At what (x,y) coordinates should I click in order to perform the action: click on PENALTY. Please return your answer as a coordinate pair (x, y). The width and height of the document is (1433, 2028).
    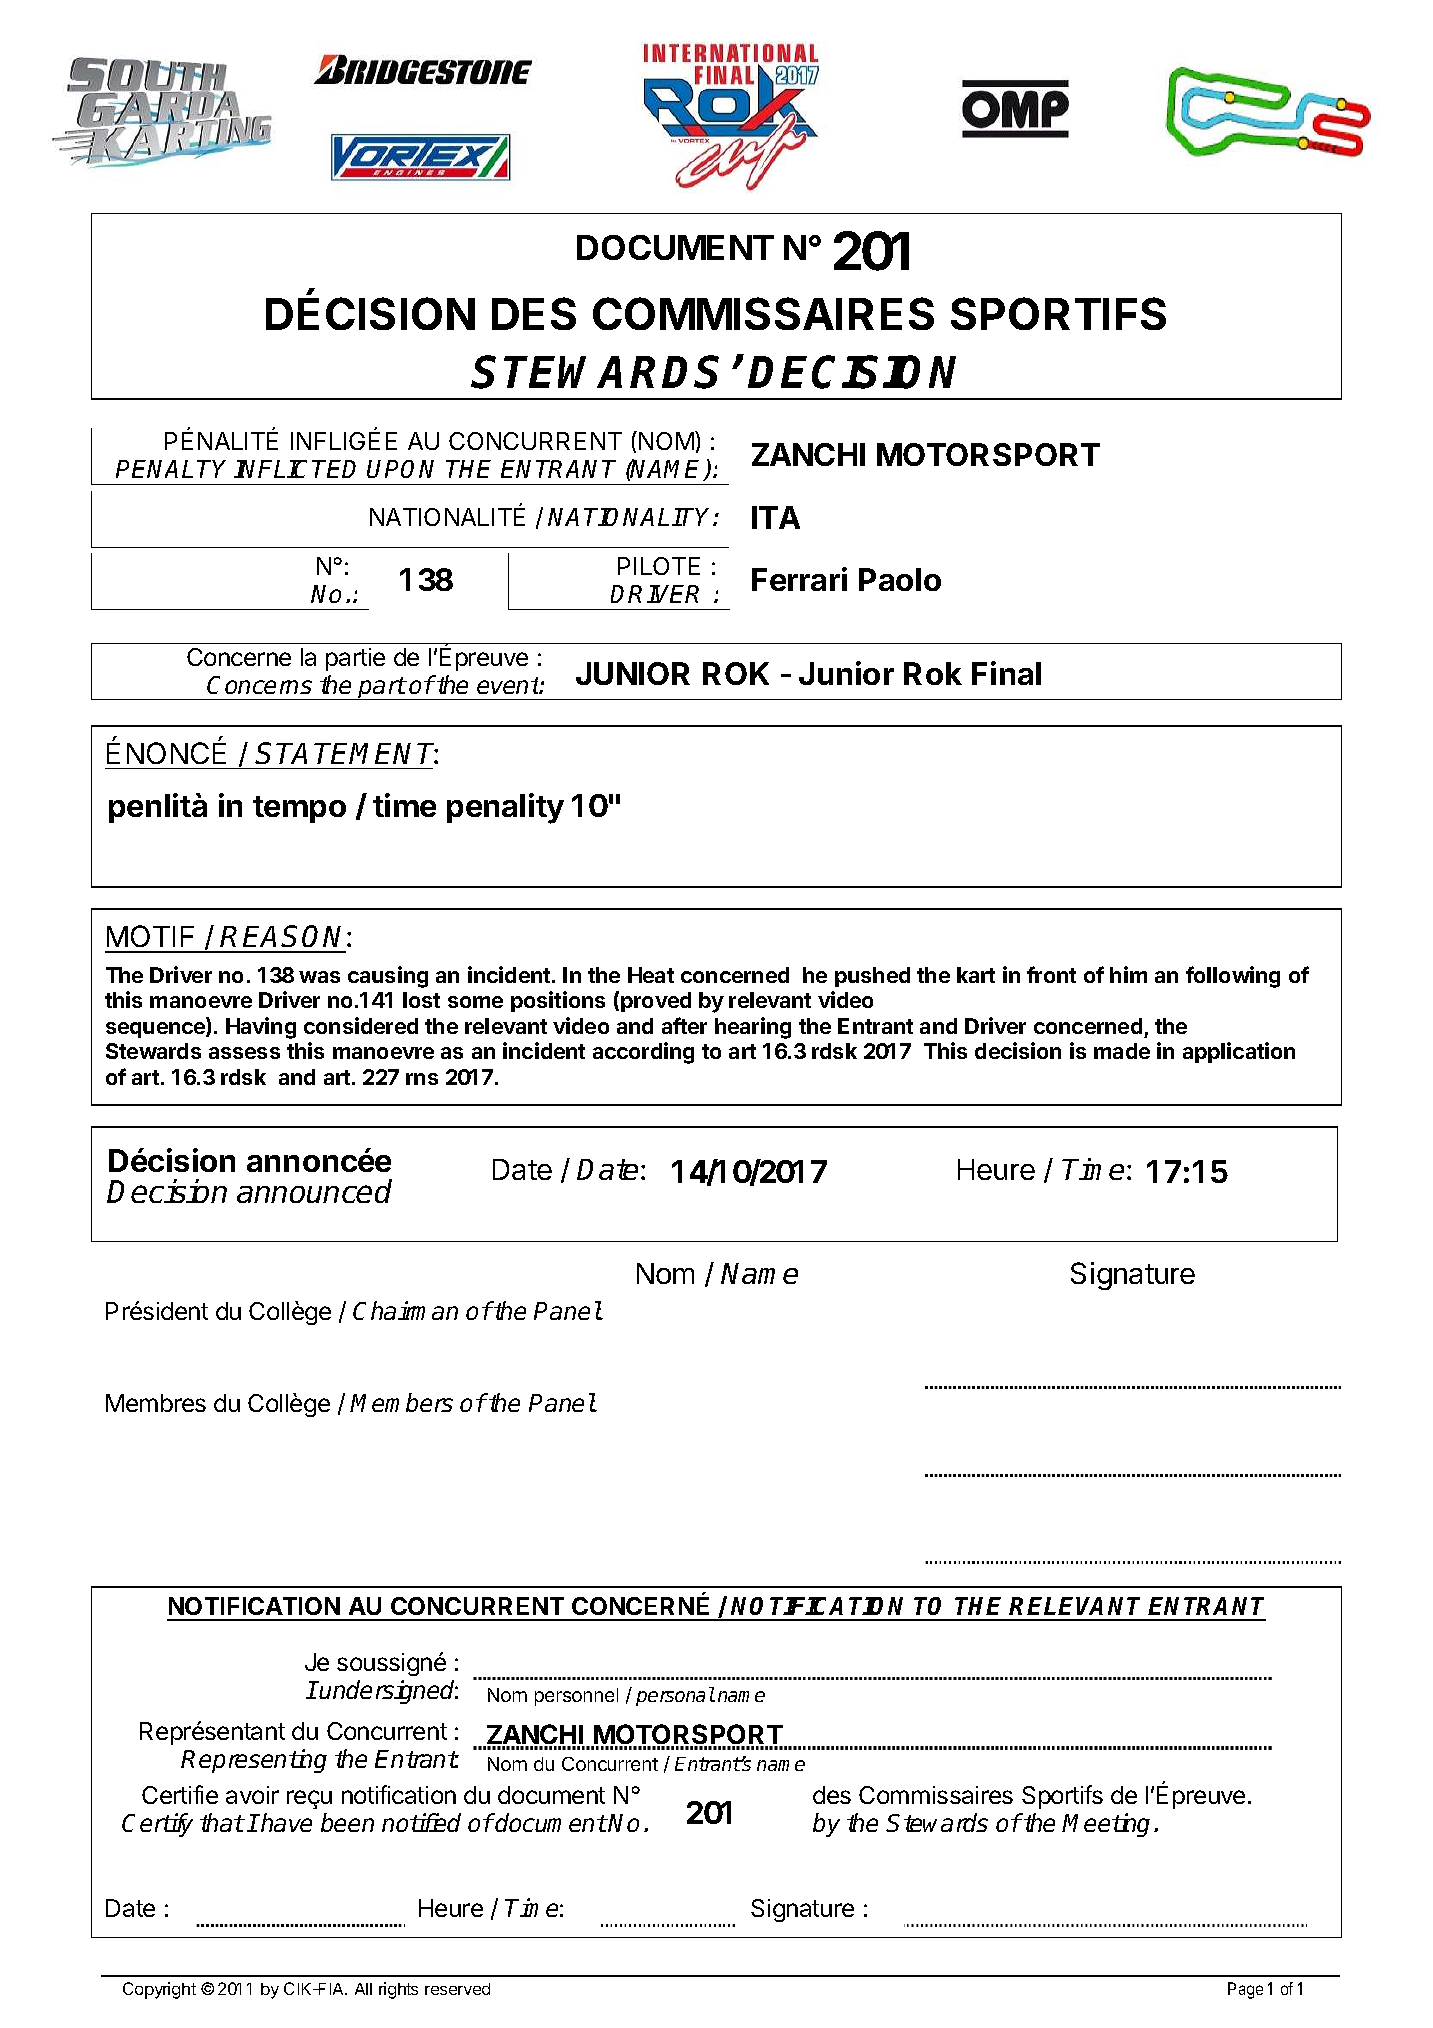
    Looking at the image, I should click on (171, 469).
